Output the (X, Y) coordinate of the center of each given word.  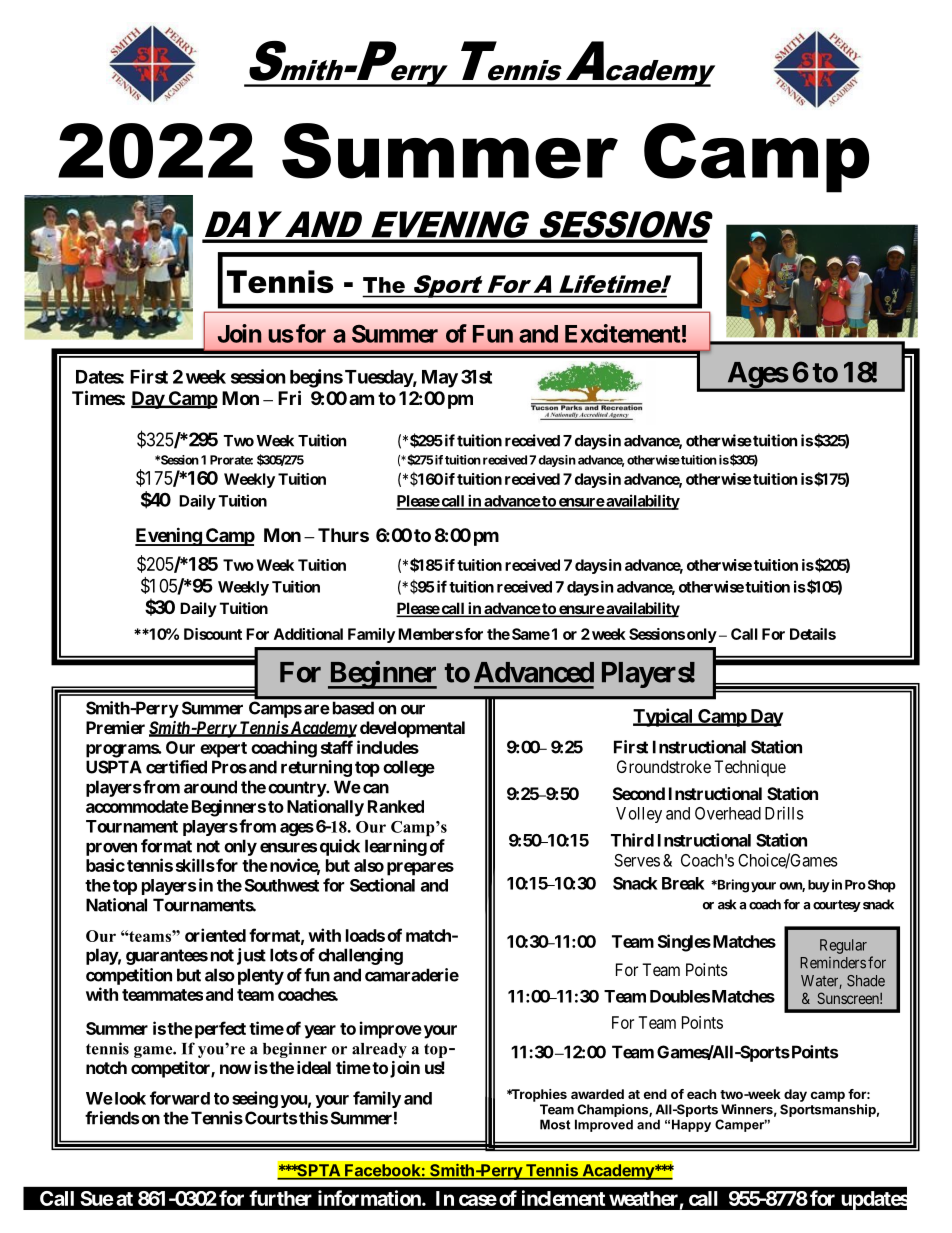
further (280, 1198)
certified (176, 767)
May (440, 379)
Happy (691, 1125)
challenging (360, 956)
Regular (843, 946)
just (251, 956)
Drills (784, 813)
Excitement (623, 333)
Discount (213, 634)
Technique (750, 768)
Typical (664, 717)
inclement (563, 1198)
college (409, 768)
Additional (308, 634)
